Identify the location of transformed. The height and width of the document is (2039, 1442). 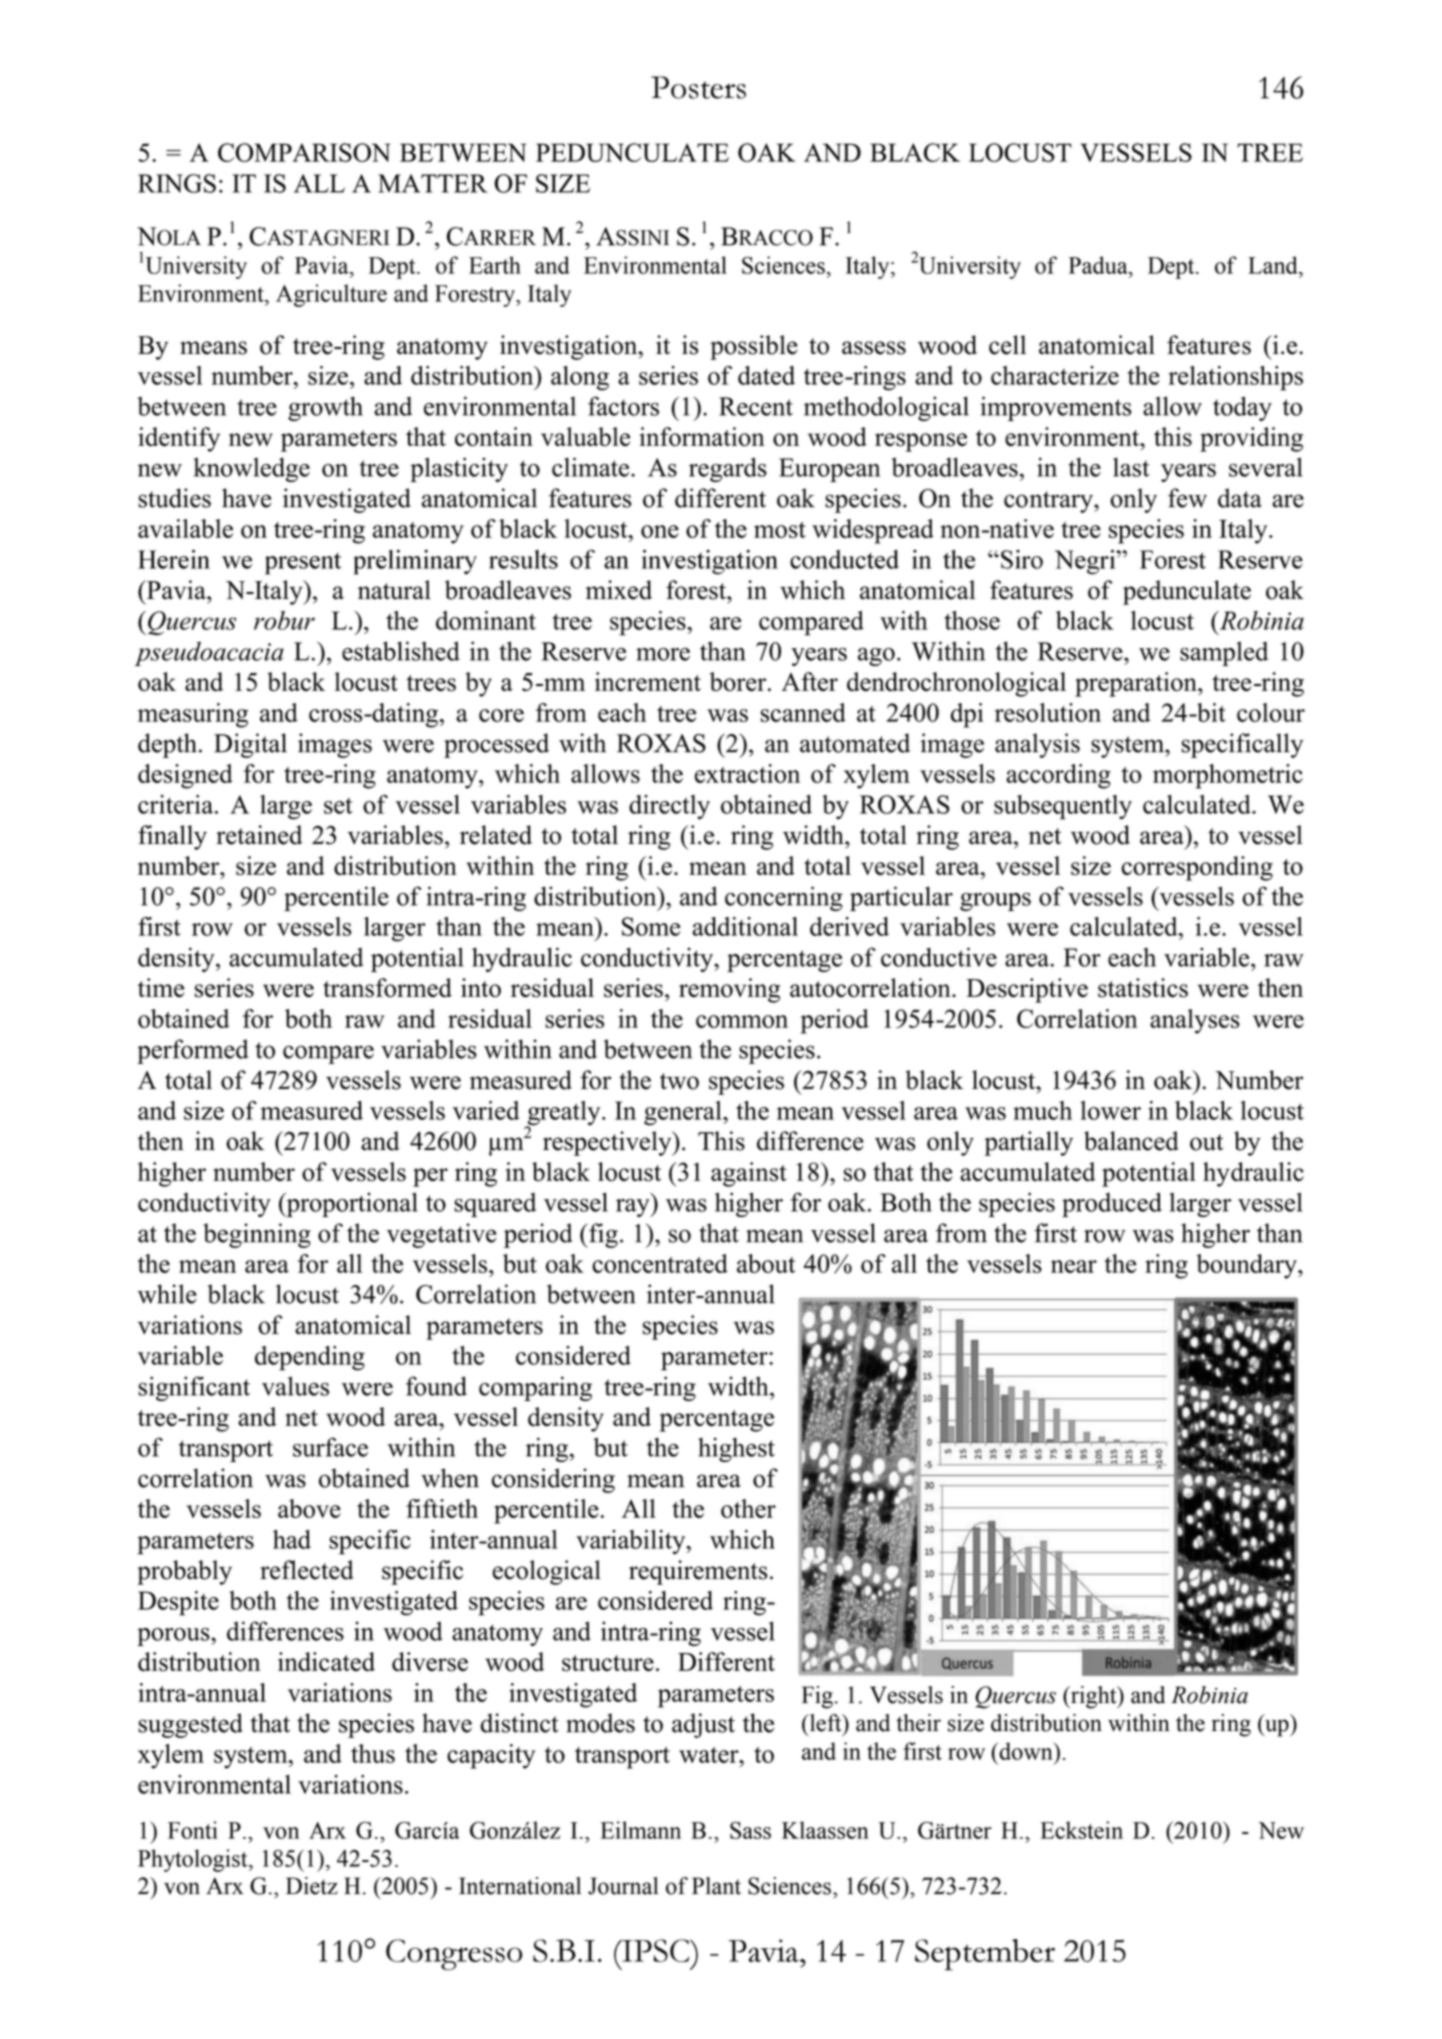
(387, 988).
